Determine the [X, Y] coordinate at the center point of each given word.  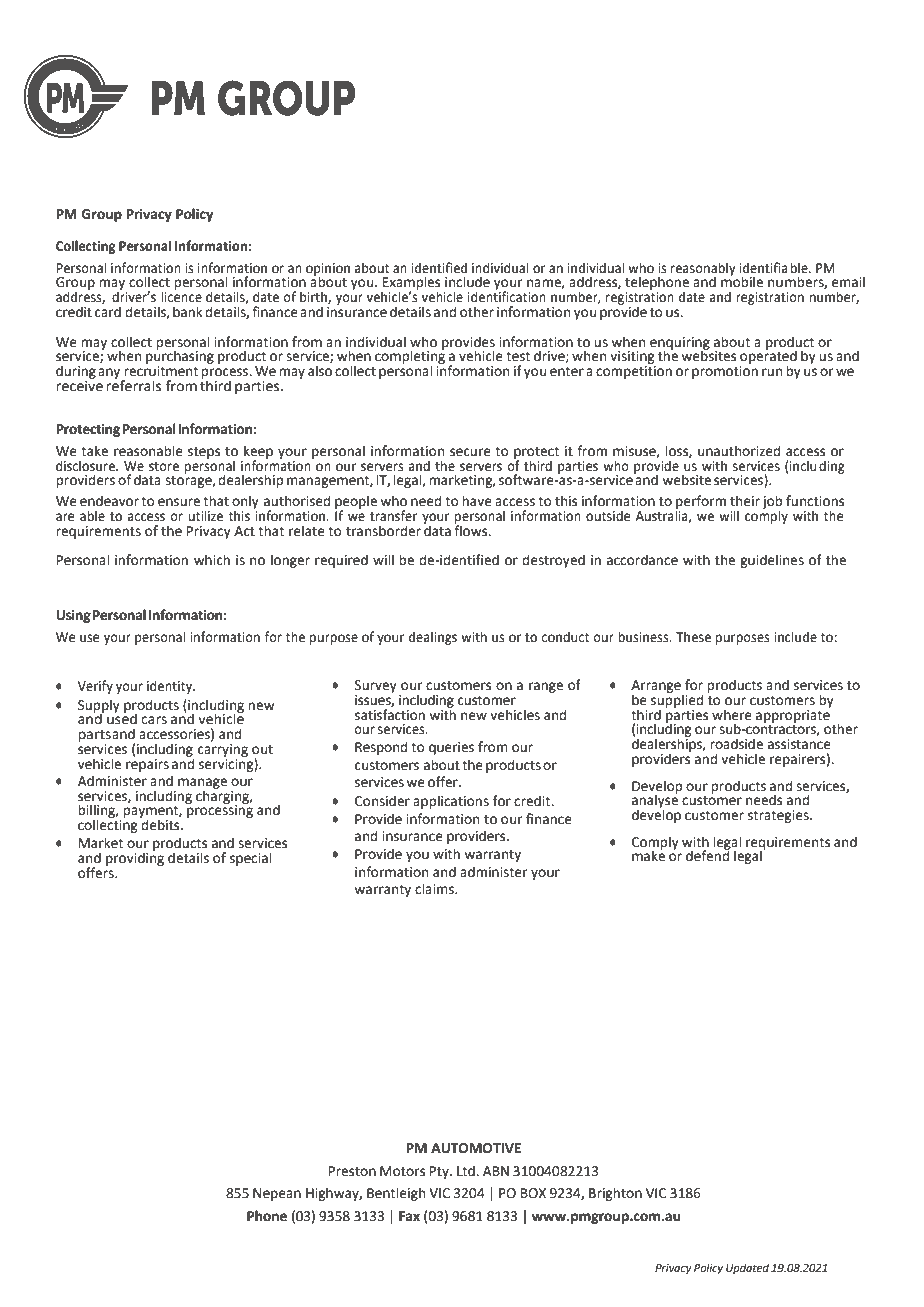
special [250, 859]
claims [435, 889]
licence [181, 296]
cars [154, 720]
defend [708, 855]
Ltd [467, 1171]
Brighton [615, 1194]
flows [472, 530]
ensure [179, 502]
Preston [352, 1171]
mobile [742, 281]
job [772, 503]
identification [507, 296]
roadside [736, 744]
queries [451, 748]
